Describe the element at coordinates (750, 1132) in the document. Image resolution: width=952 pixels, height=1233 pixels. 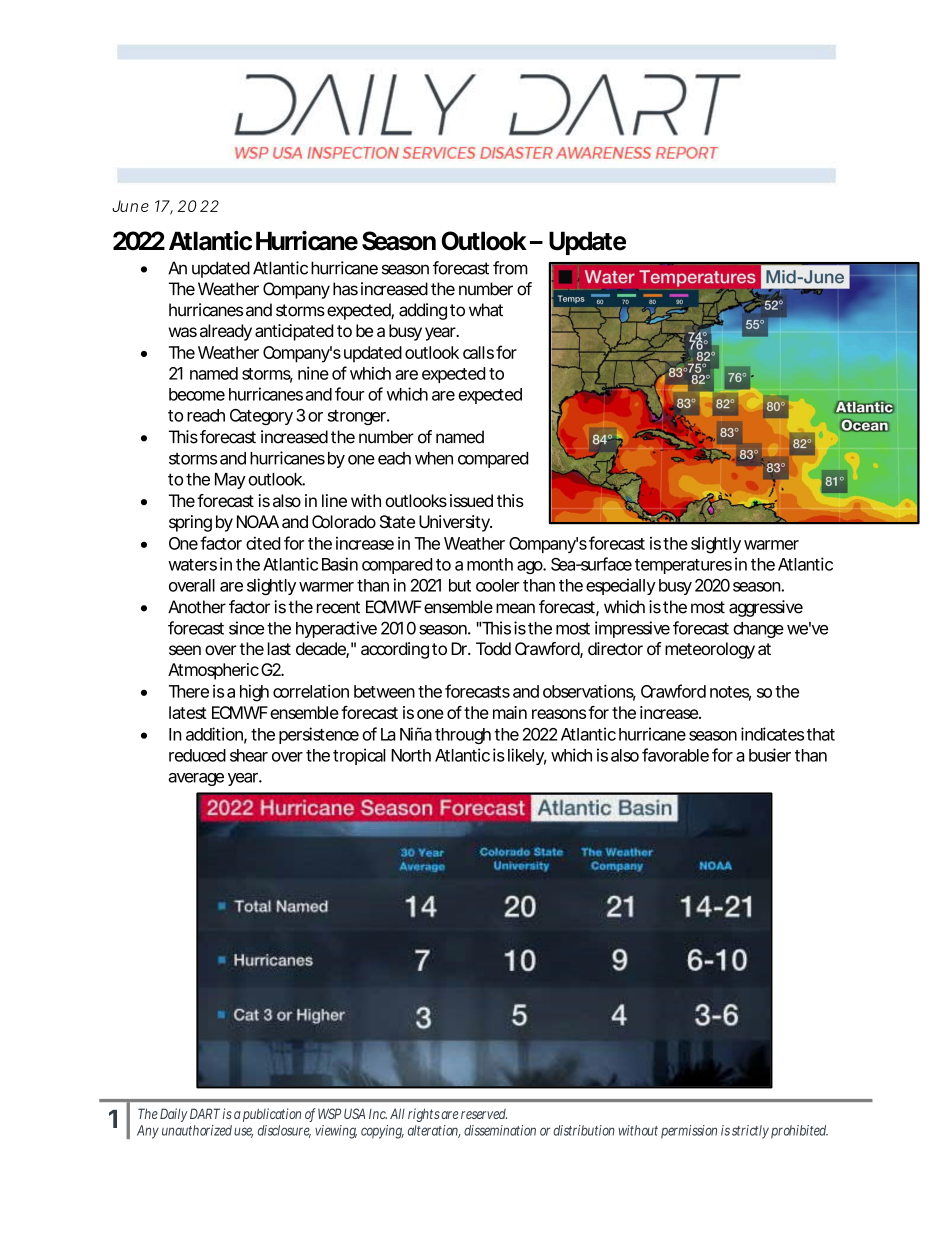
I see `strictly` at that location.
